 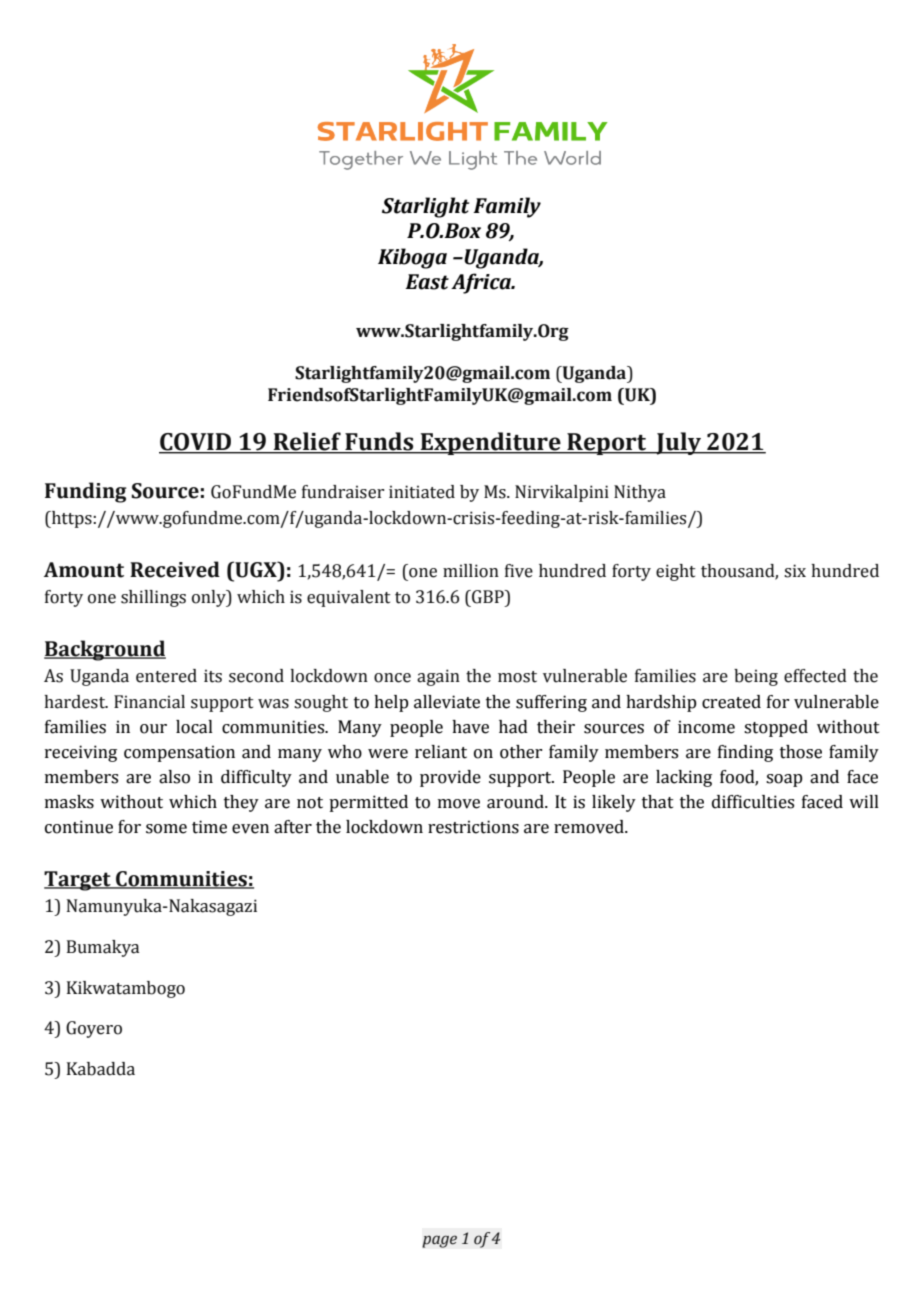 What do you see at coordinates (153, 598) in the document?
I see `shillings` at bounding box center [153, 598].
